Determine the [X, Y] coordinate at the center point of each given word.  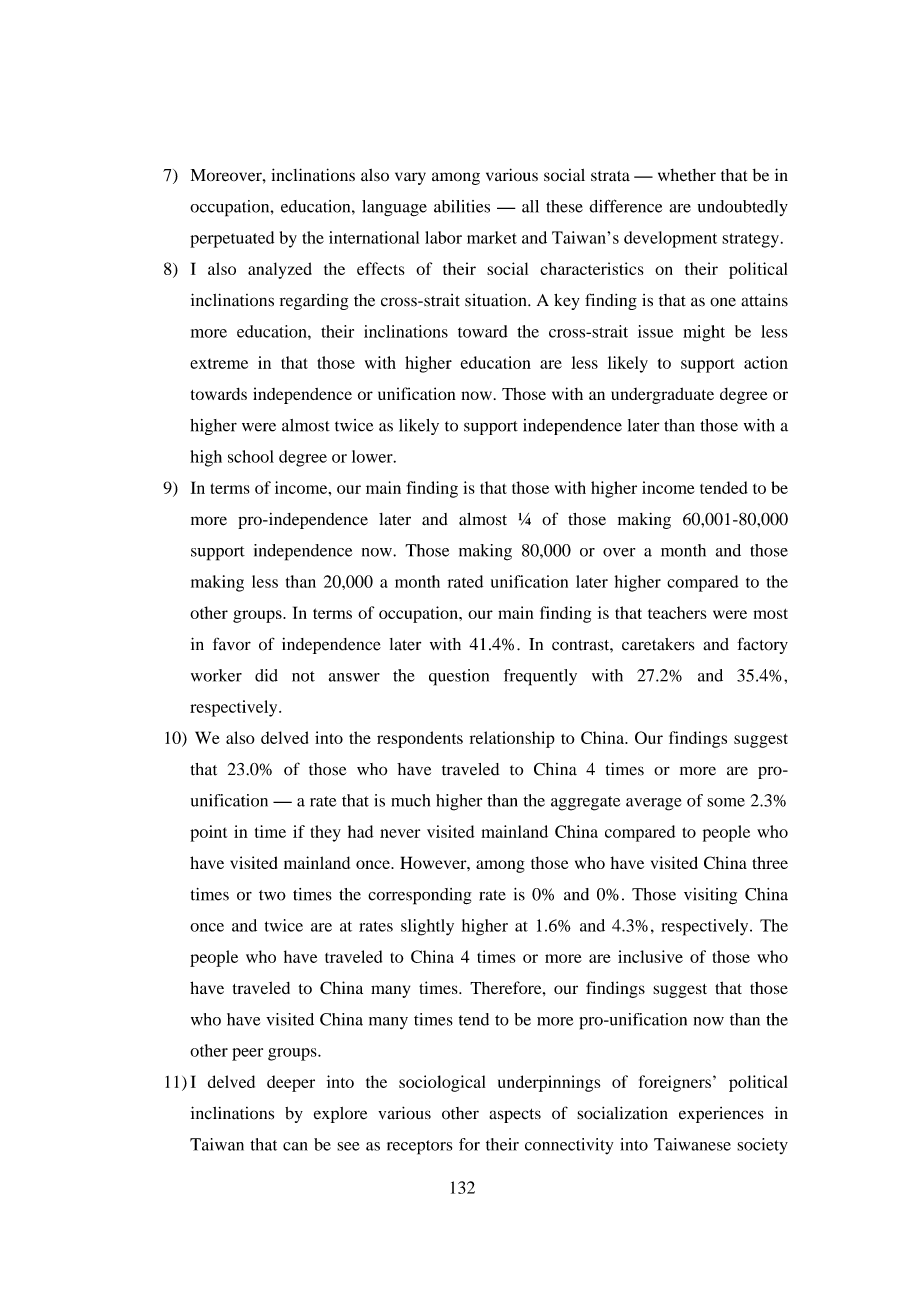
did [266, 675]
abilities [462, 206]
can [295, 1146]
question [459, 677]
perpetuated [232, 239]
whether [687, 175]
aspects [515, 1116]
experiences [721, 1115]
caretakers [658, 644]
